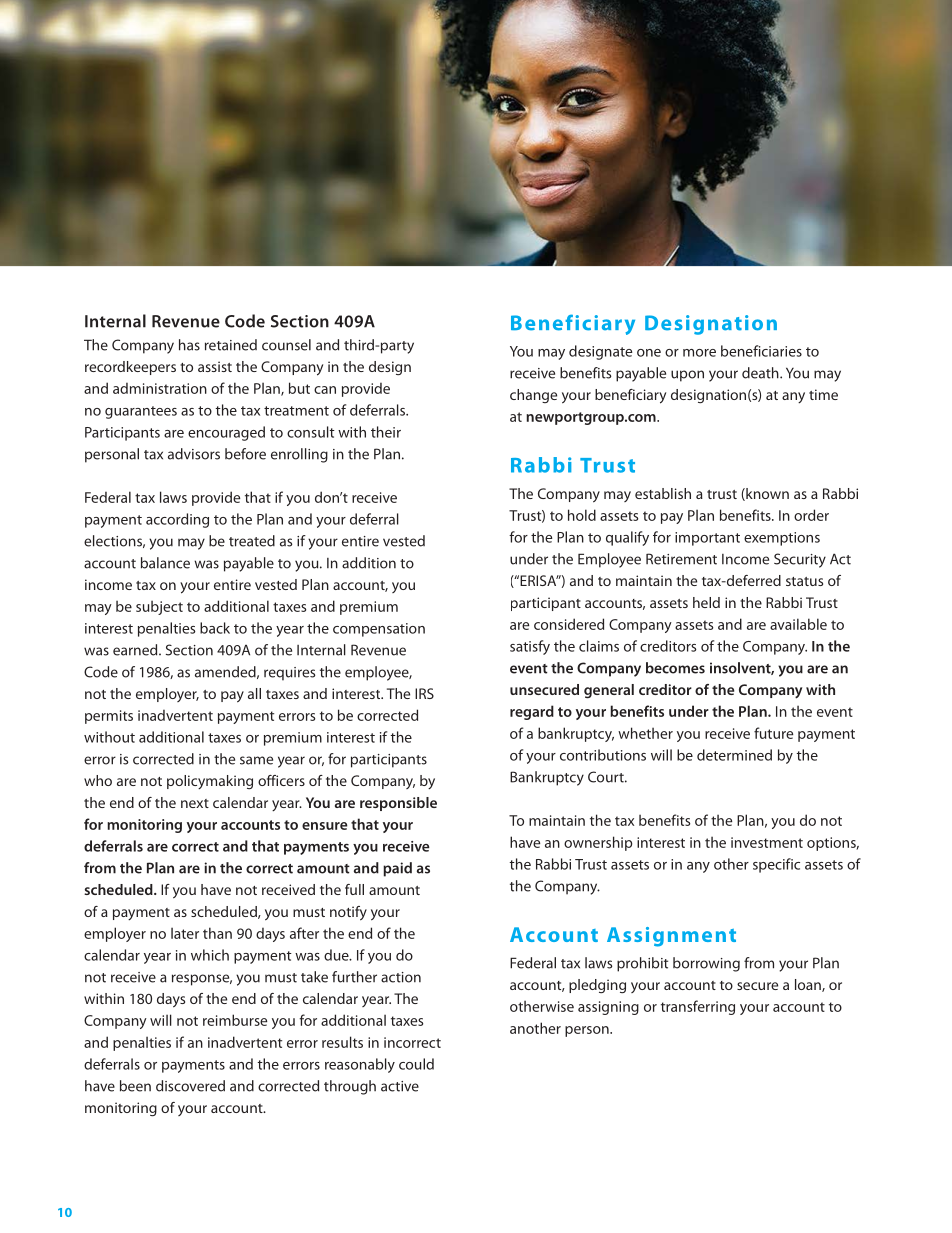 The height and width of the screenshot is (1233, 952). I want to click on could, so click(416, 1064).
